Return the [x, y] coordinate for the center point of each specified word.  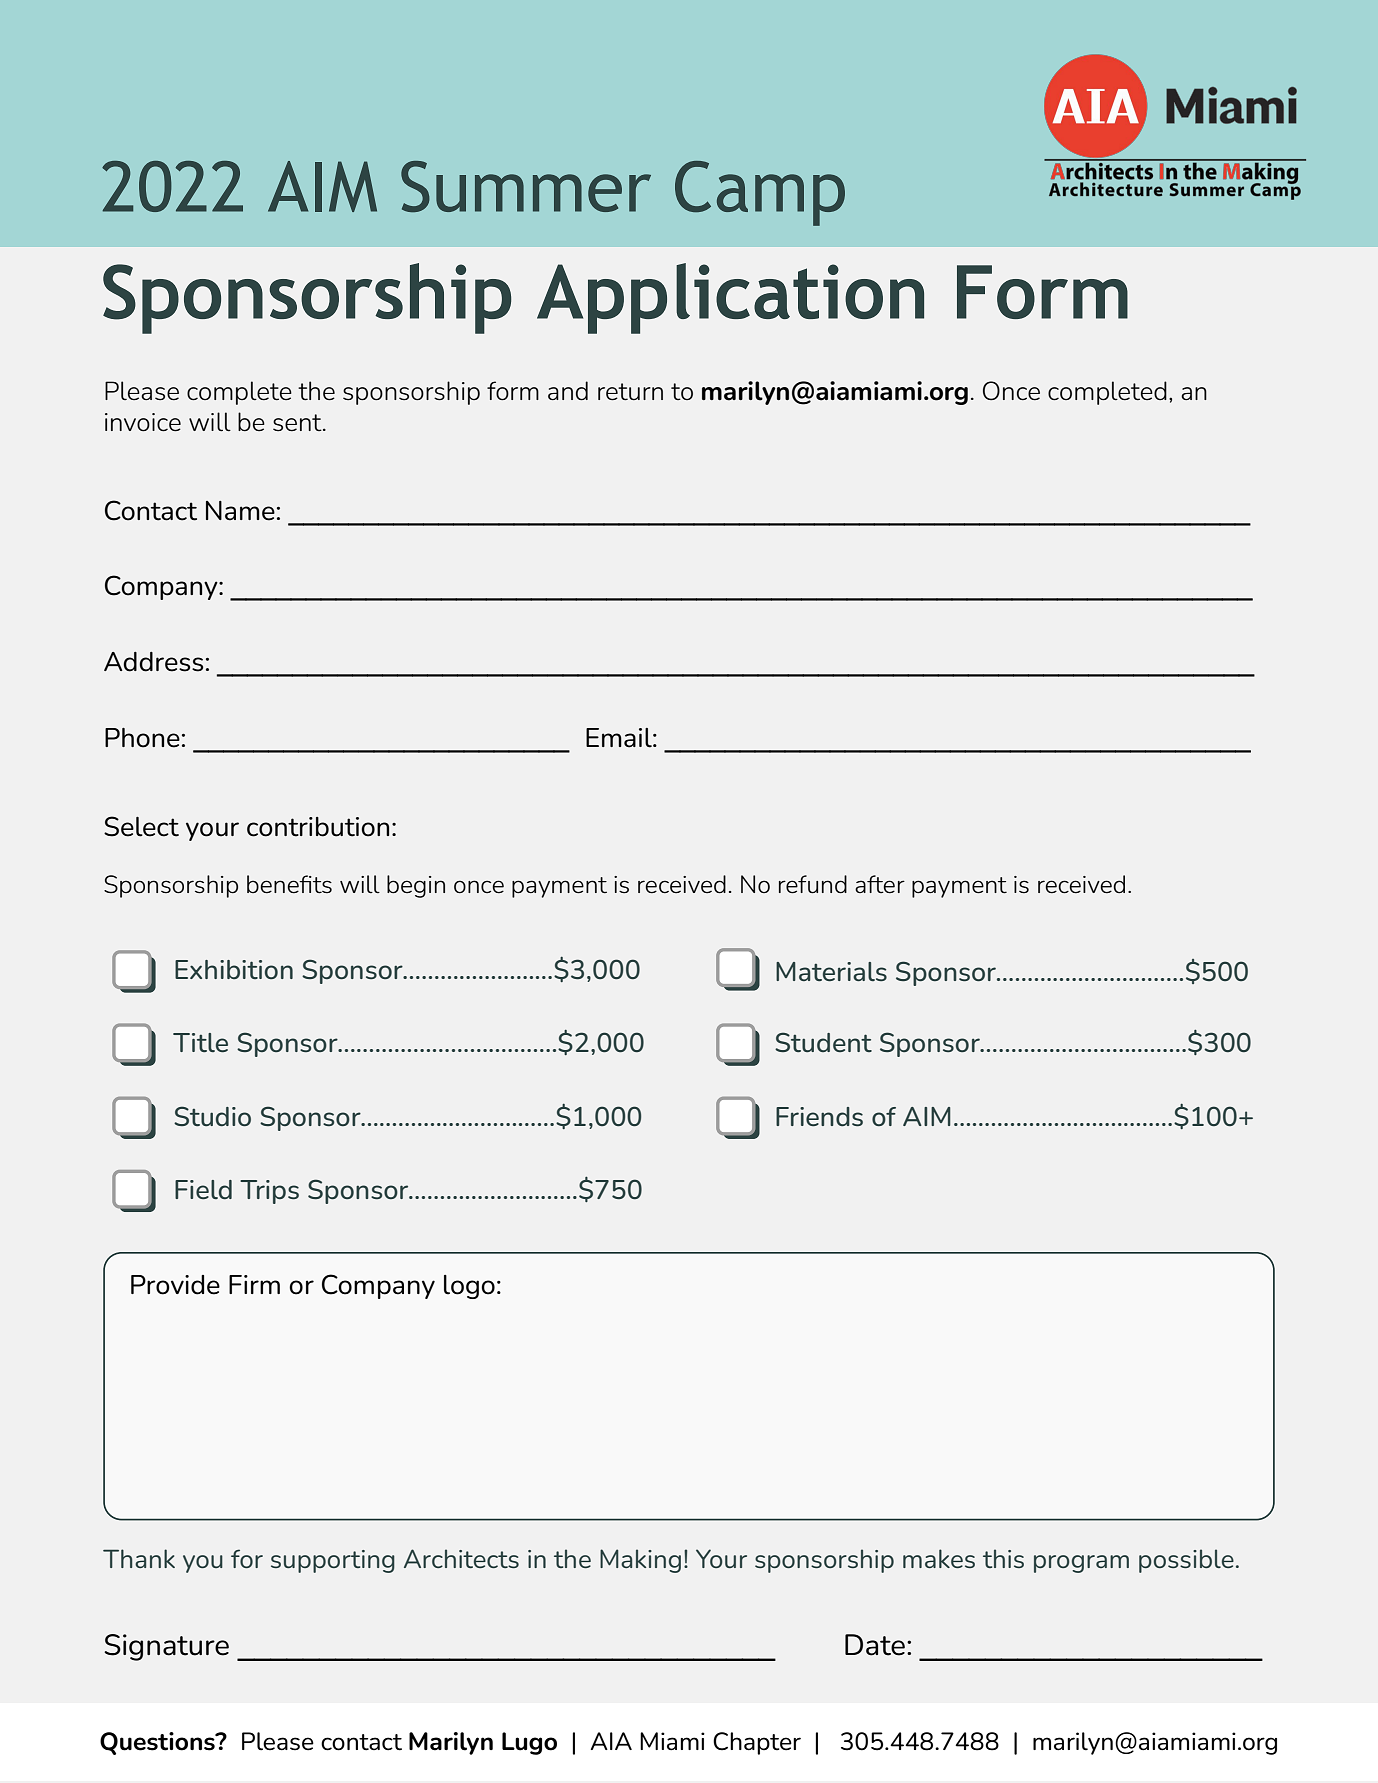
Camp [760, 193]
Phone [142, 738]
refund [813, 884]
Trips [269, 1192]
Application [730, 298]
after [880, 884]
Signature [166, 1647]
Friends [819, 1116]
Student [823, 1042]
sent [298, 423]
